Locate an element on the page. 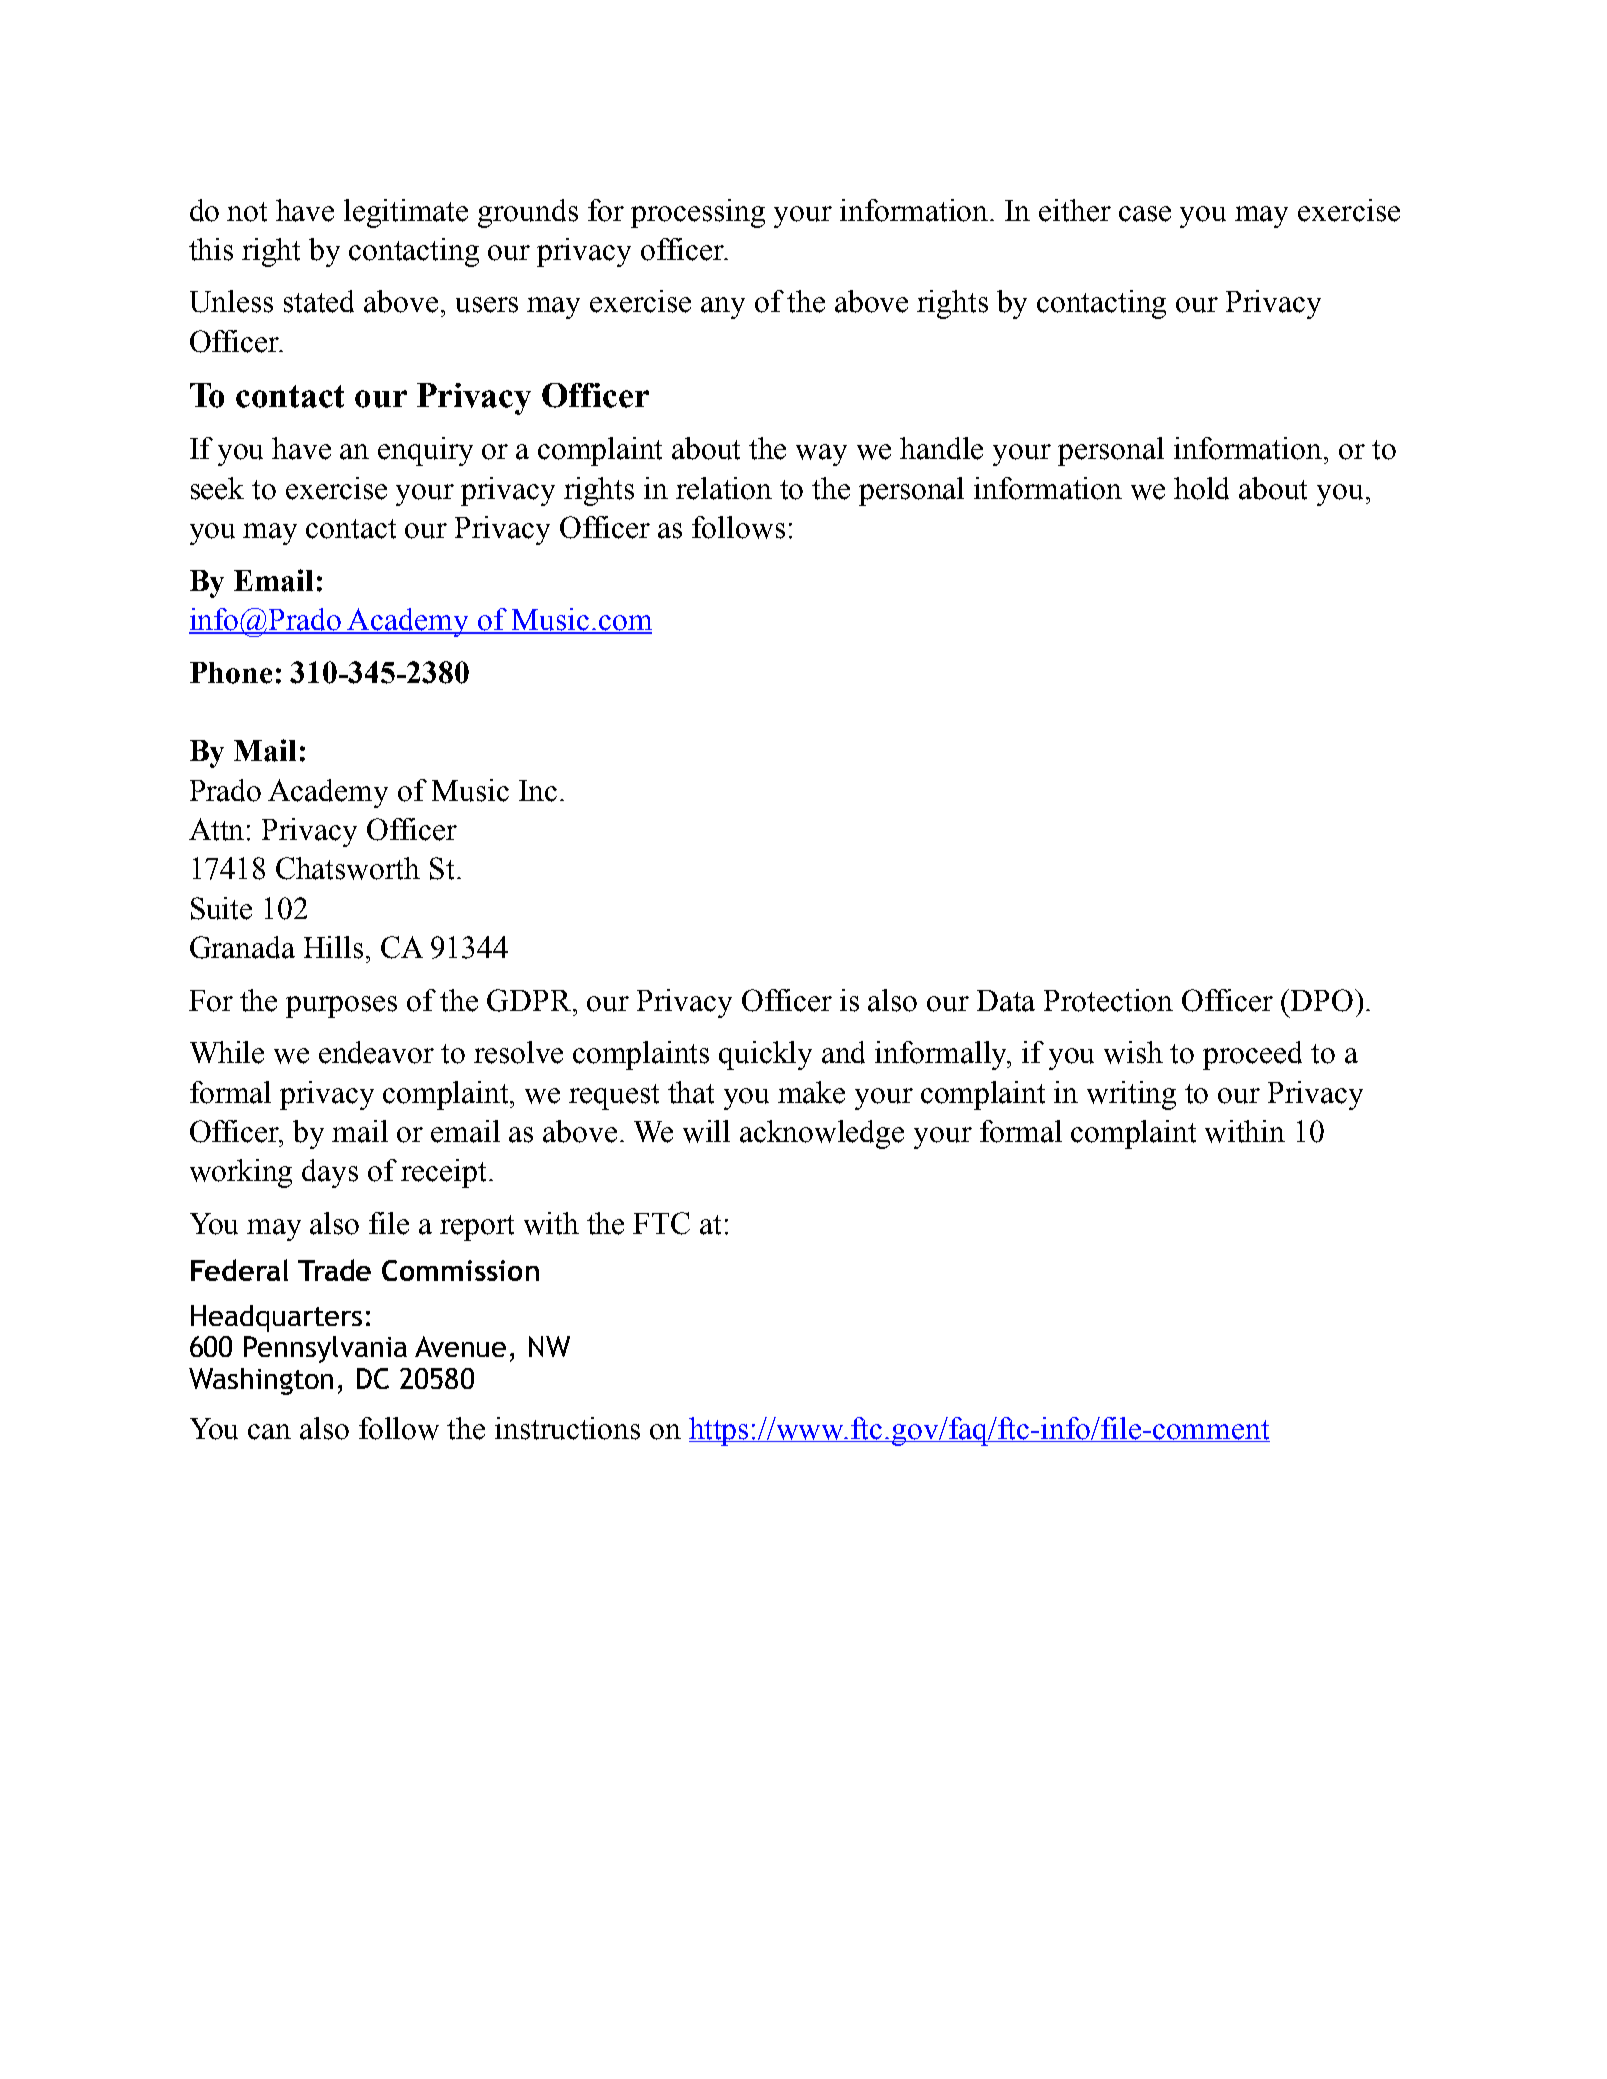  legitimate is located at coordinates (406, 213).
